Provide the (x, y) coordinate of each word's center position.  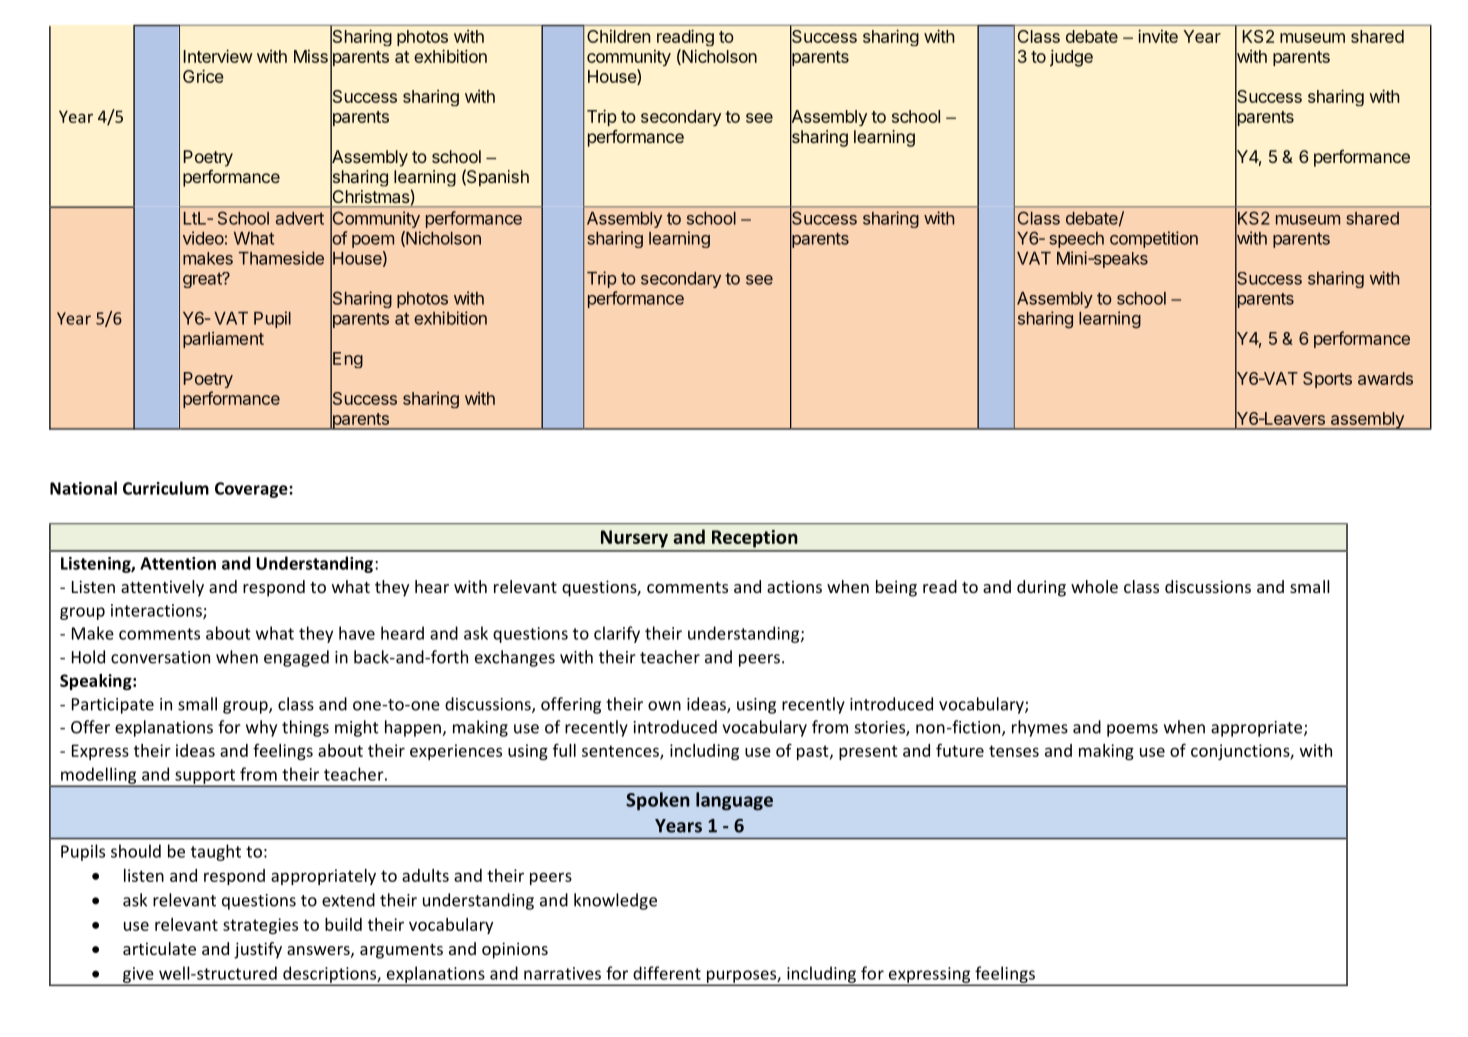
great (203, 280)
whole (1094, 586)
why (261, 728)
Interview (218, 56)
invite (1158, 36)
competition (1154, 239)
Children (618, 36)
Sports (1327, 380)
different (667, 973)
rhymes (1040, 728)
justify (258, 950)
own (664, 706)
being (896, 588)
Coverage (252, 490)
